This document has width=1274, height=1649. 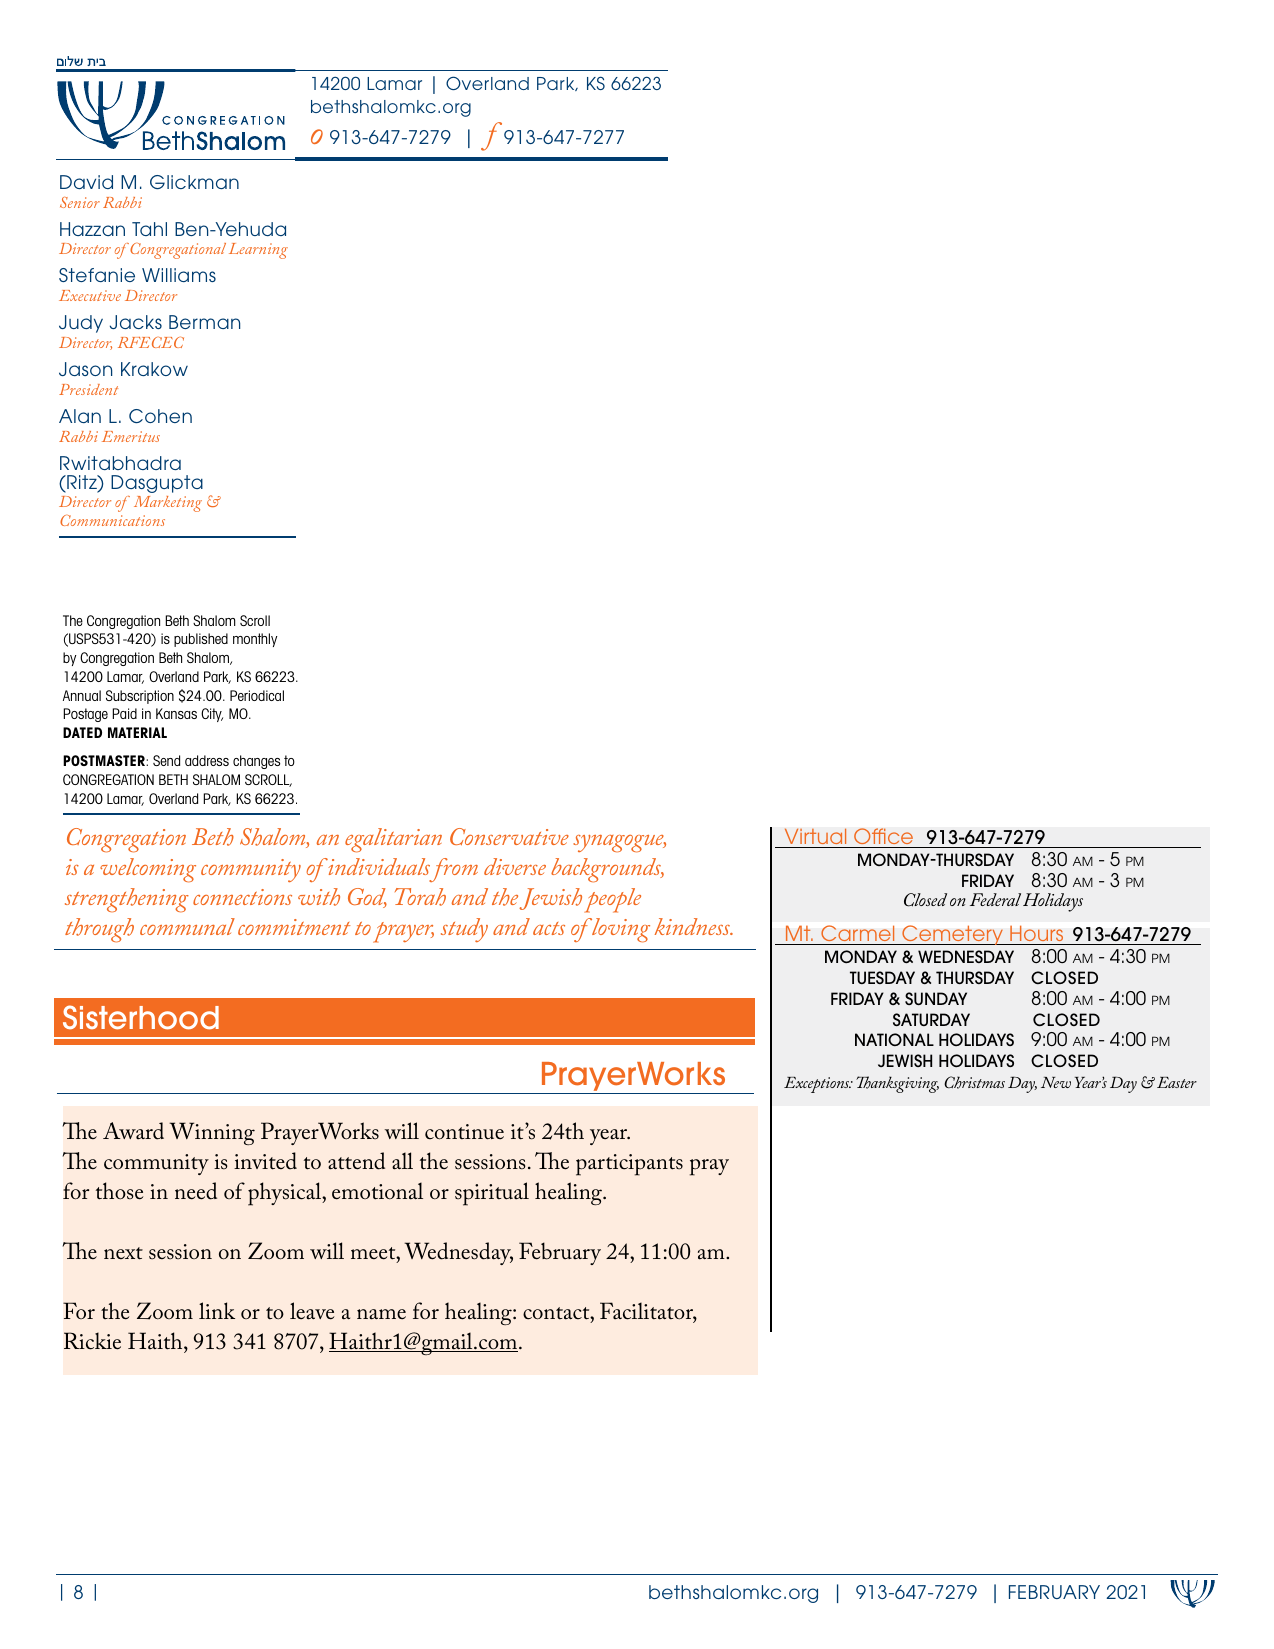 I want to click on Office, so click(x=883, y=836).
